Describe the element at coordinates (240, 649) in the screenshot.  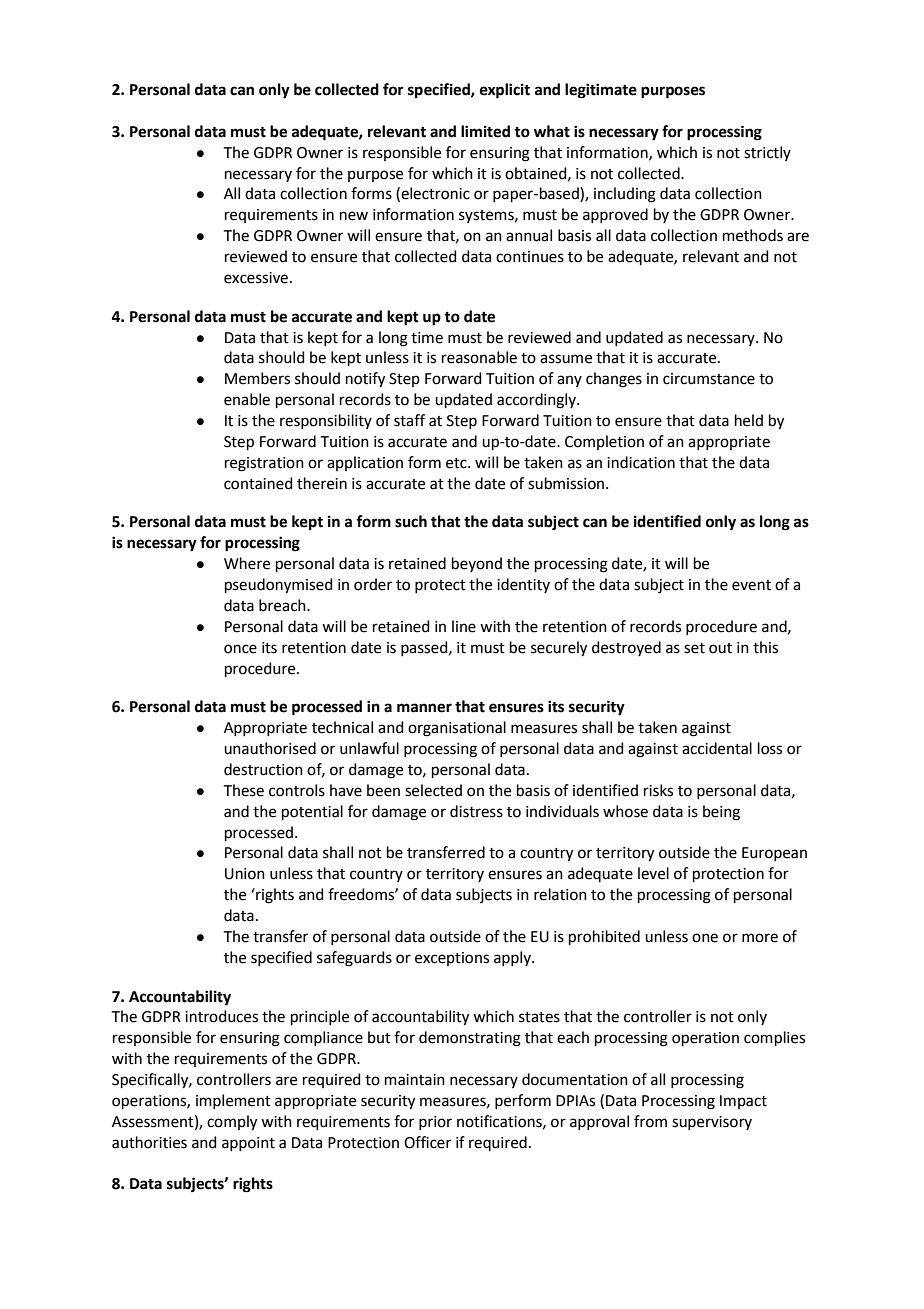
I see `once` at that location.
